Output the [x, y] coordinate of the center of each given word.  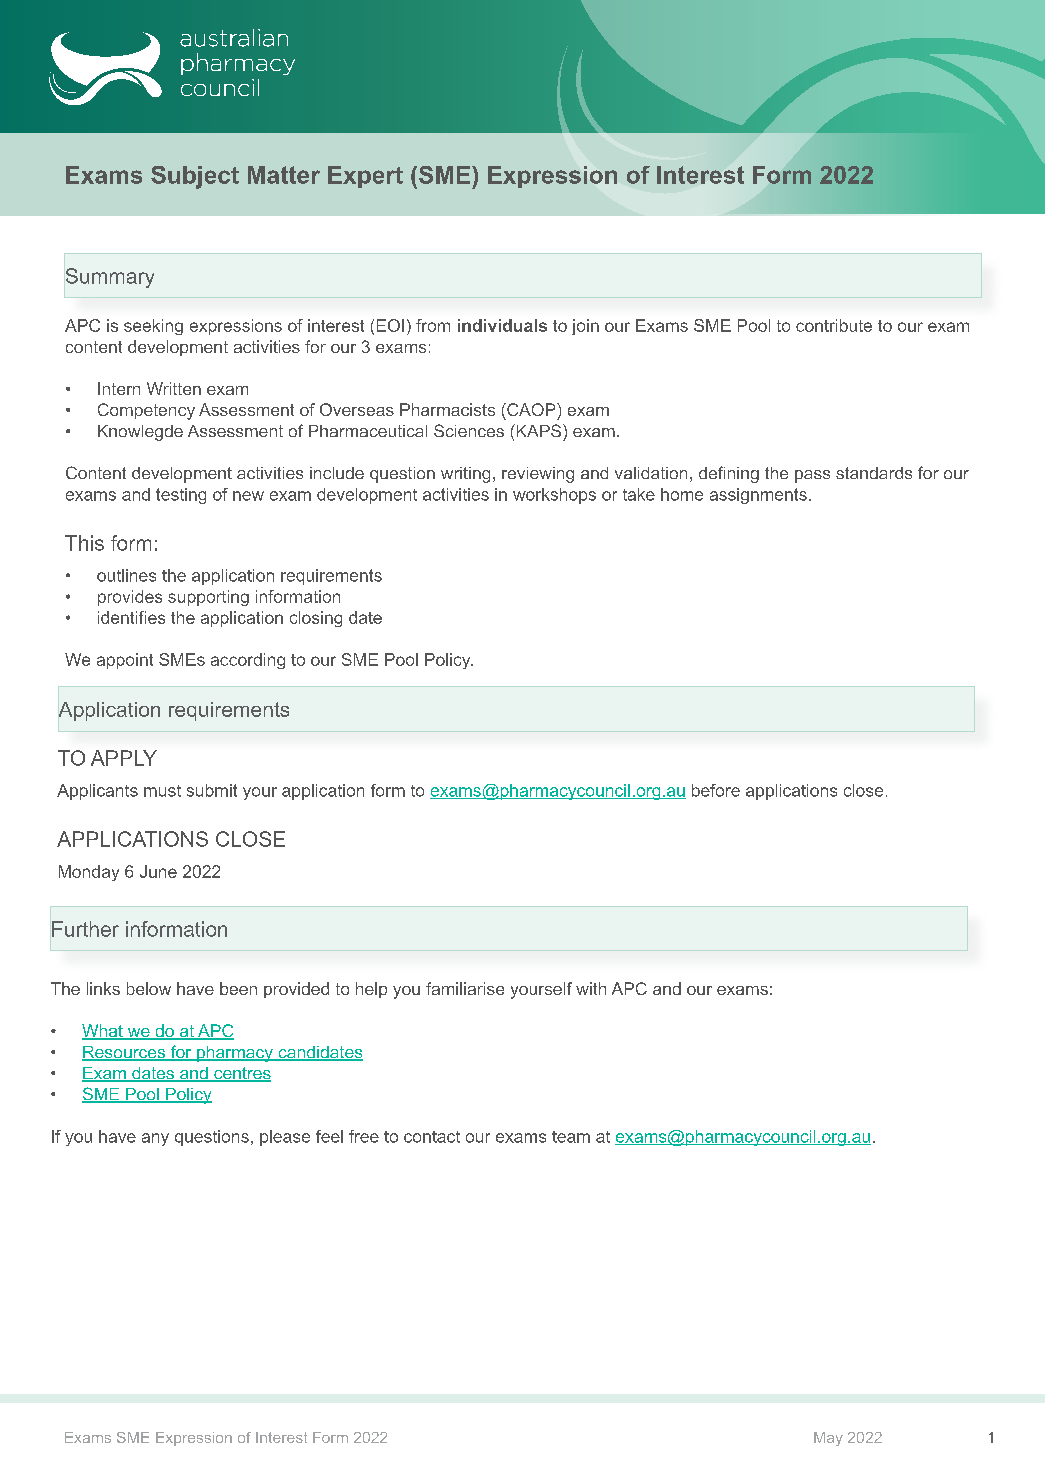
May [828, 1439]
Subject [195, 177]
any [155, 1139]
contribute [834, 325]
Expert [365, 177]
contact [432, 1137]
